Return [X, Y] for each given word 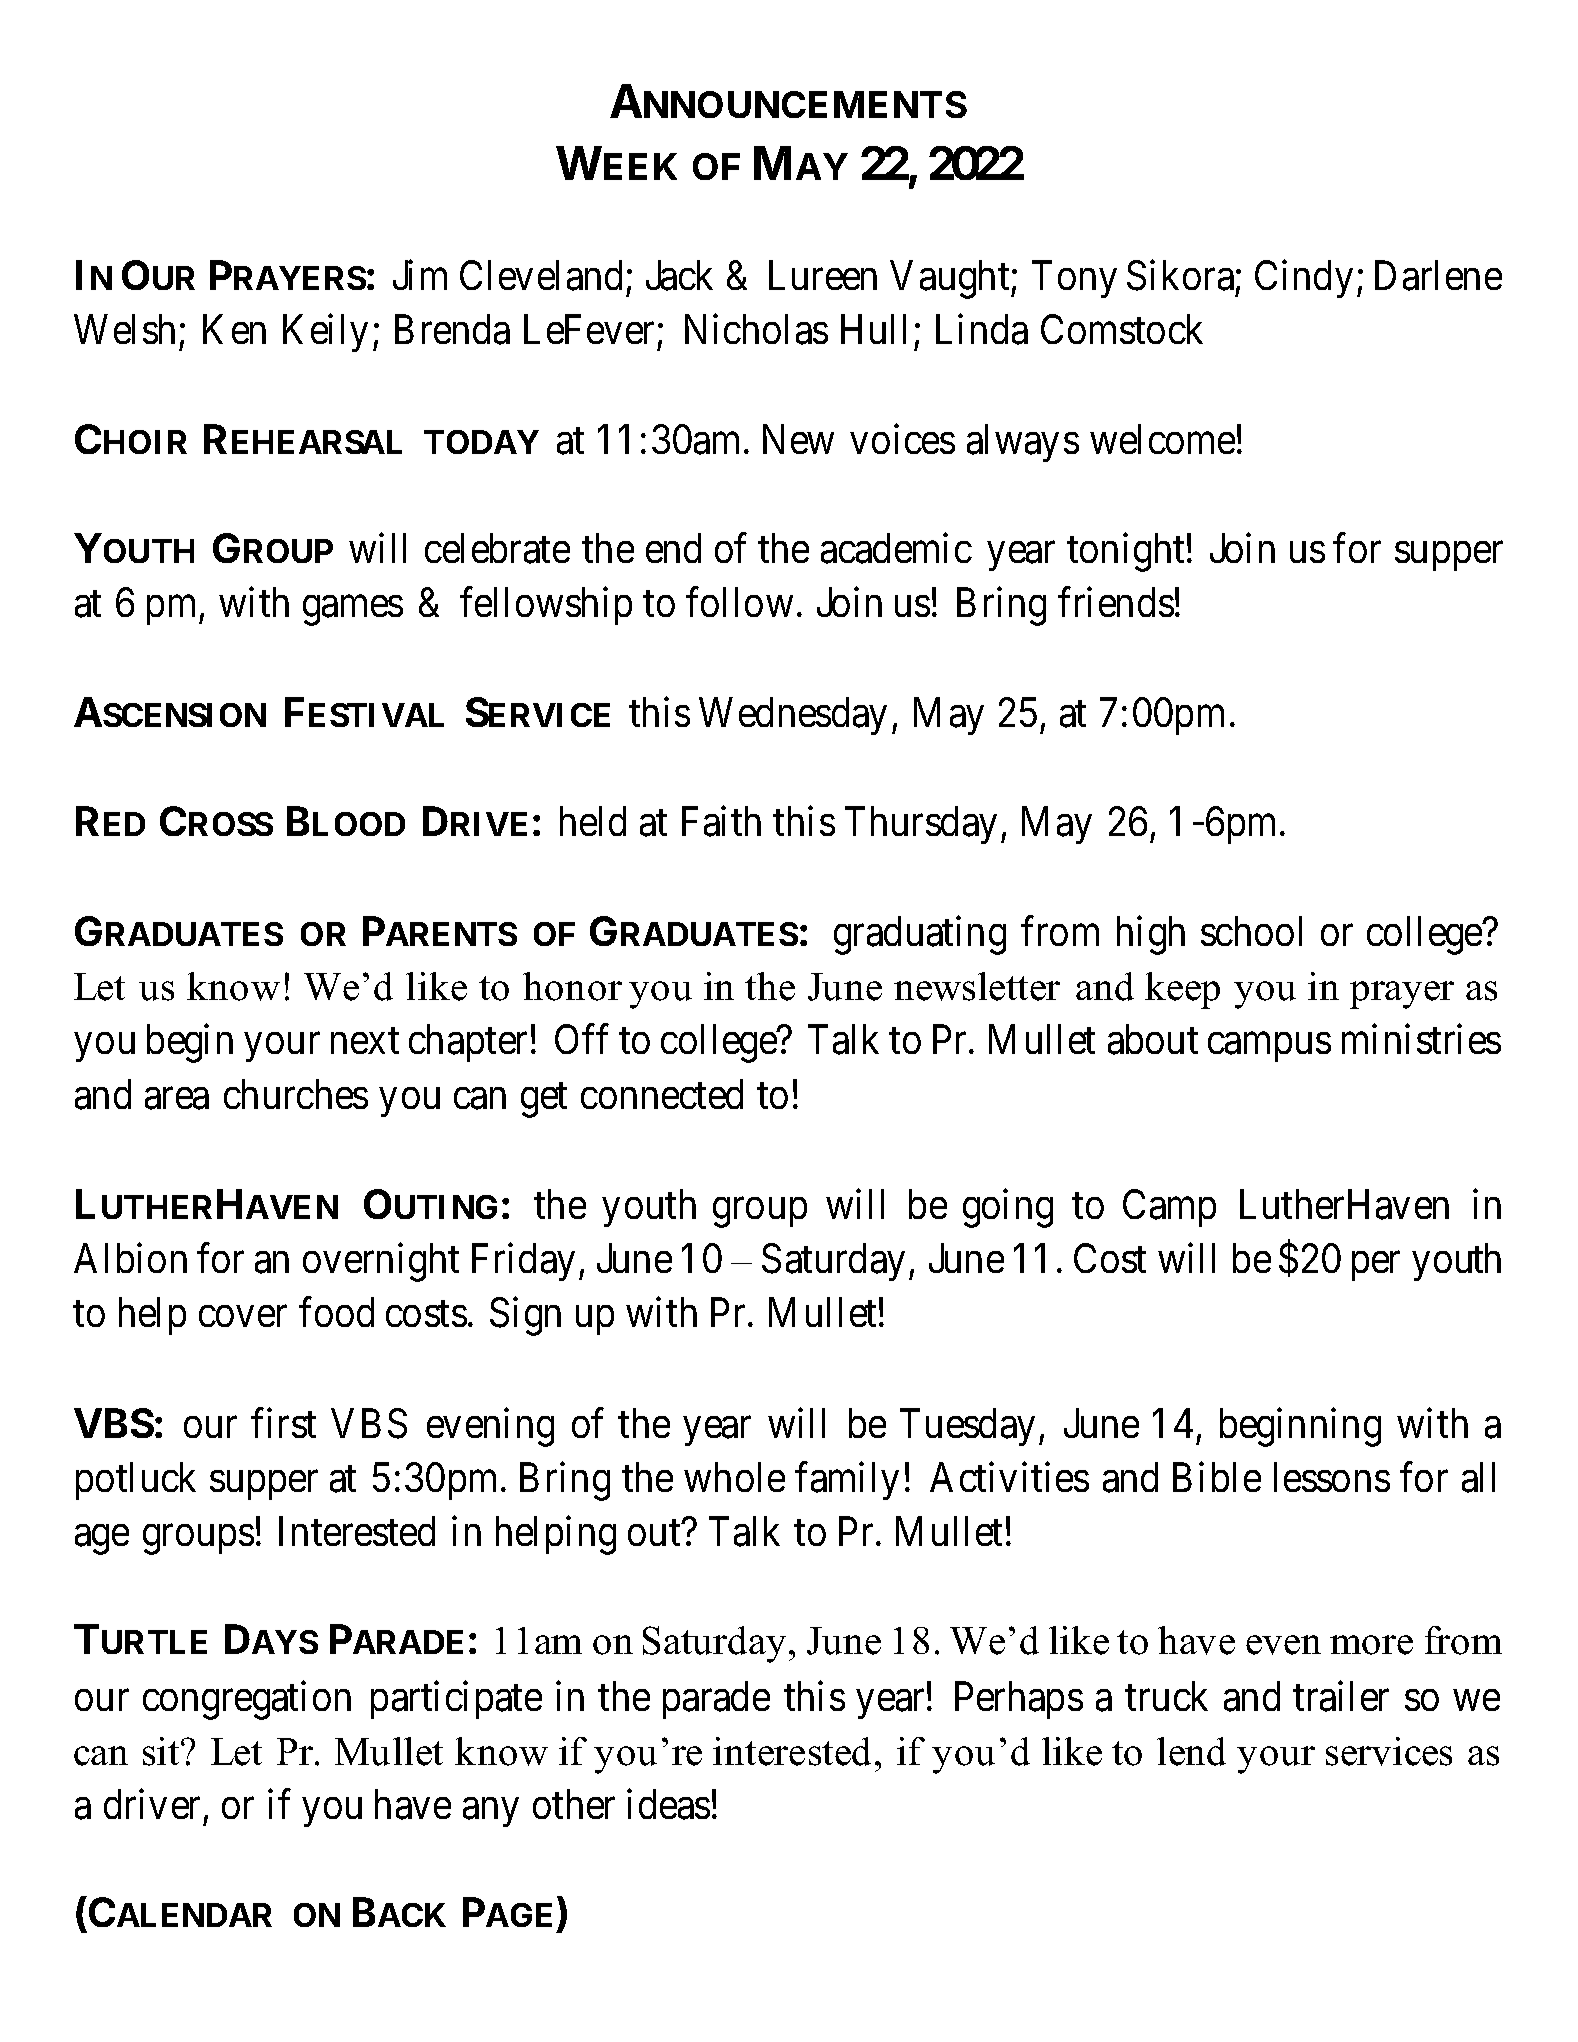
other [574, 1804]
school [1251, 931]
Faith [721, 821]
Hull [873, 329]
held [593, 821]
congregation [247, 1700]
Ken [234, 329]
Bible [1217, 1477]
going [1008, 1208]
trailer [1341, 1696]
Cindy [1304, 279]
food [336, 1312]
